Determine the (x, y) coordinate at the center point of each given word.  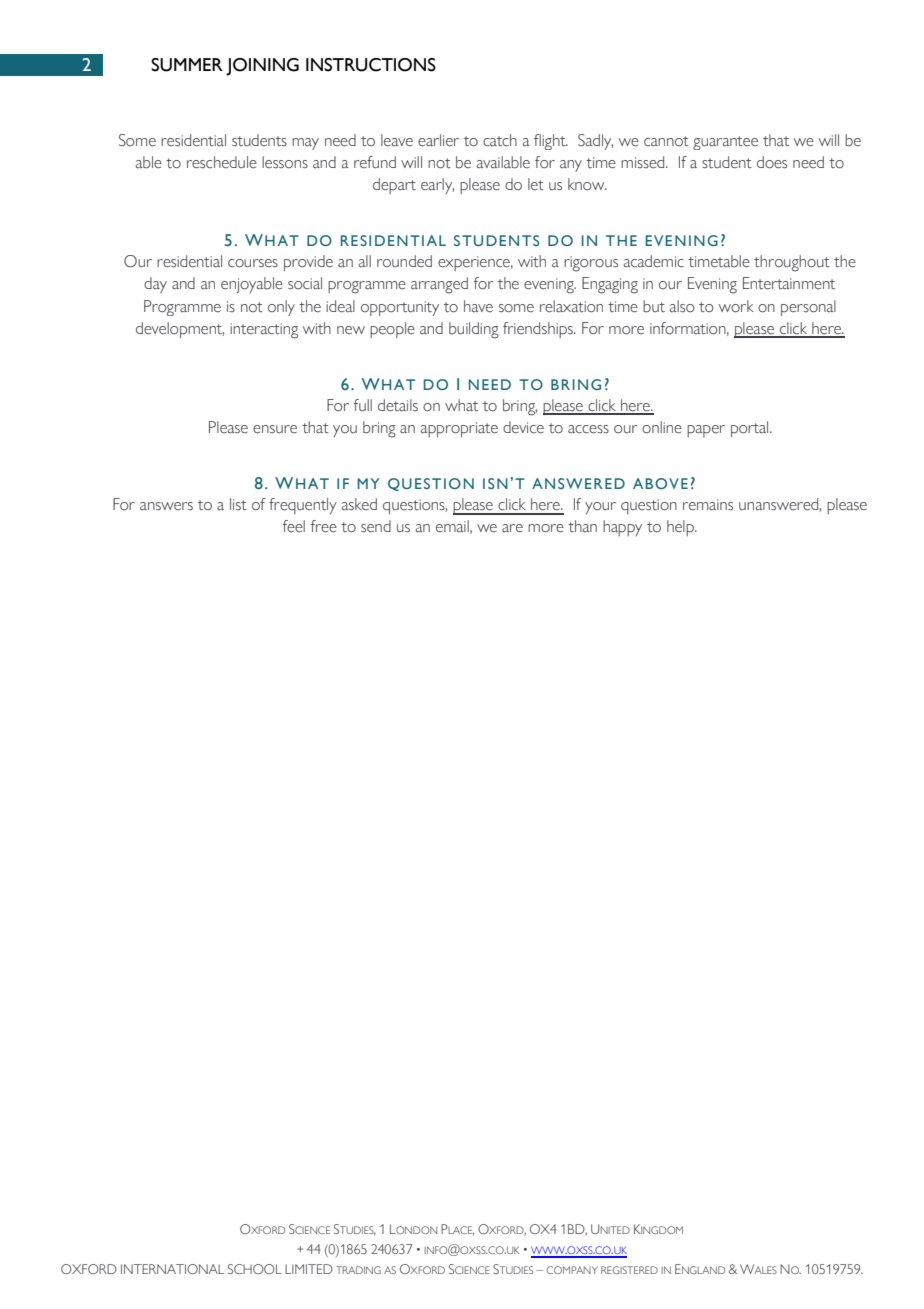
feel (294, 526)
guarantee (725, 143)
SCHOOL (255, 1269)
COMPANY (572, 1270)
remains (708, 505)
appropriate (459, 429)
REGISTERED (629, 1270)
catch (500, 140)
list (238, 504)
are (512, 528)
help (681, 528)
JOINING (262, 67)
